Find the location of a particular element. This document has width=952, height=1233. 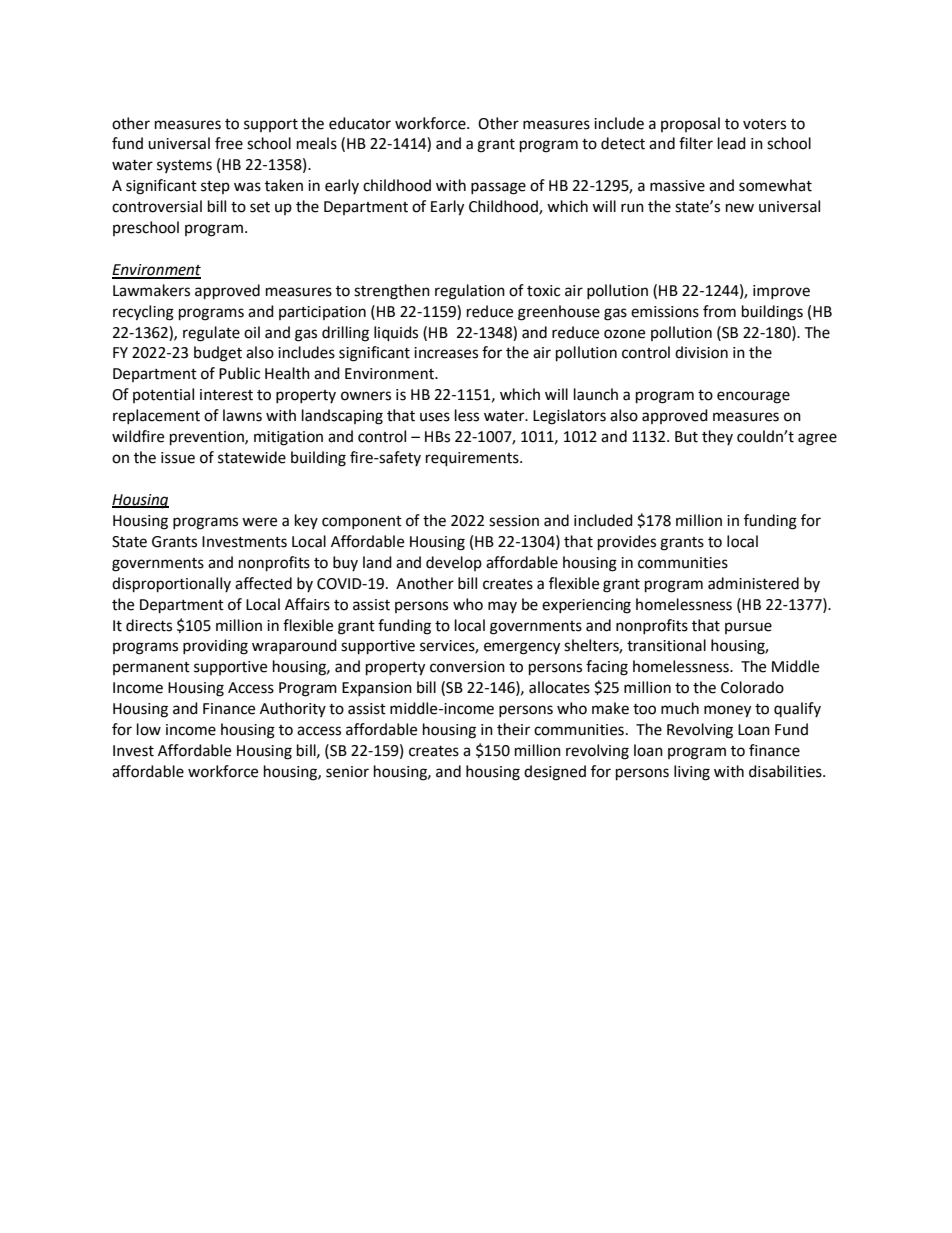

requirements is located at coordinates (473, 459).
